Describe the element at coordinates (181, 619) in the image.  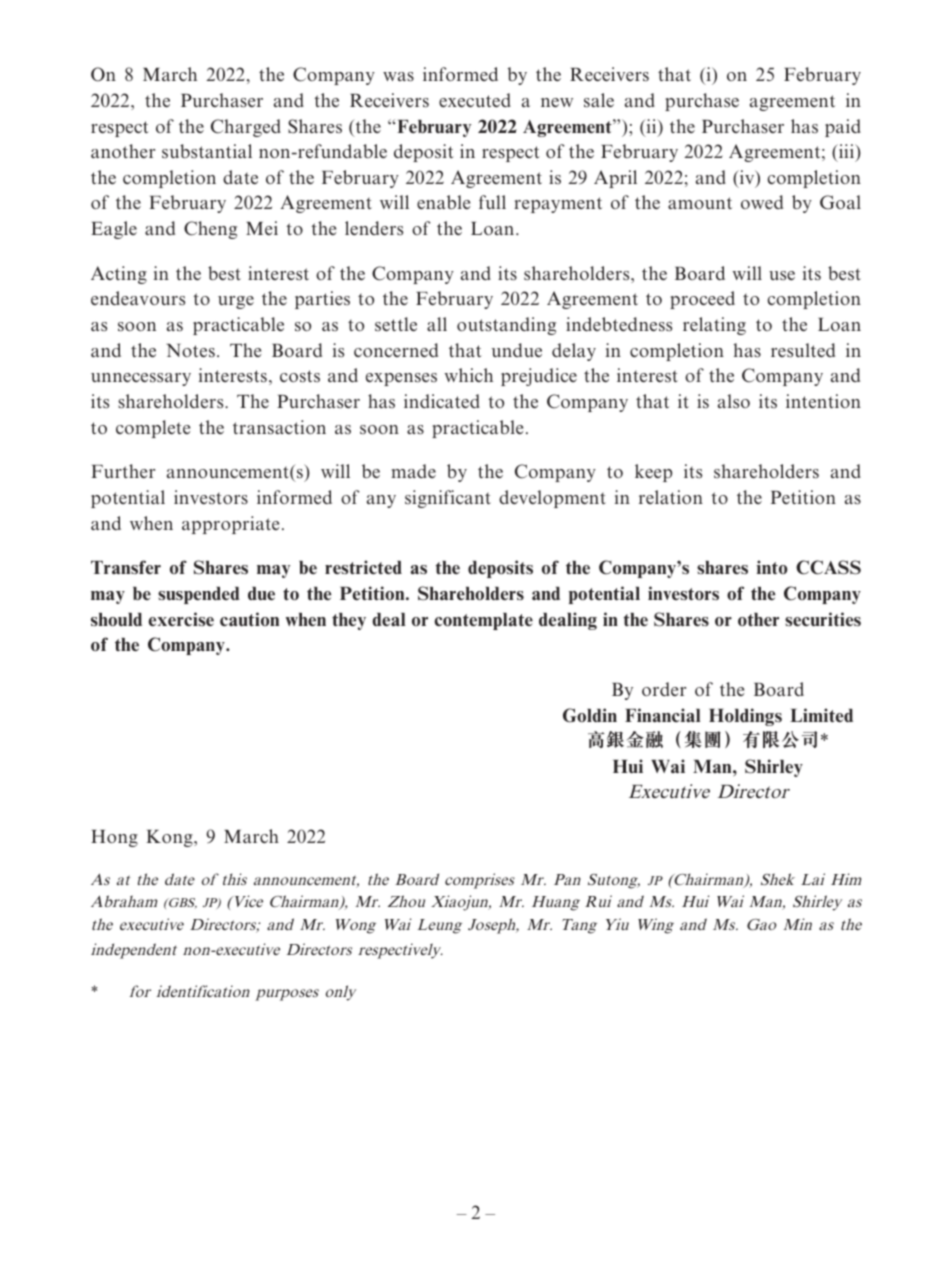
I see `exercise` at that location.
